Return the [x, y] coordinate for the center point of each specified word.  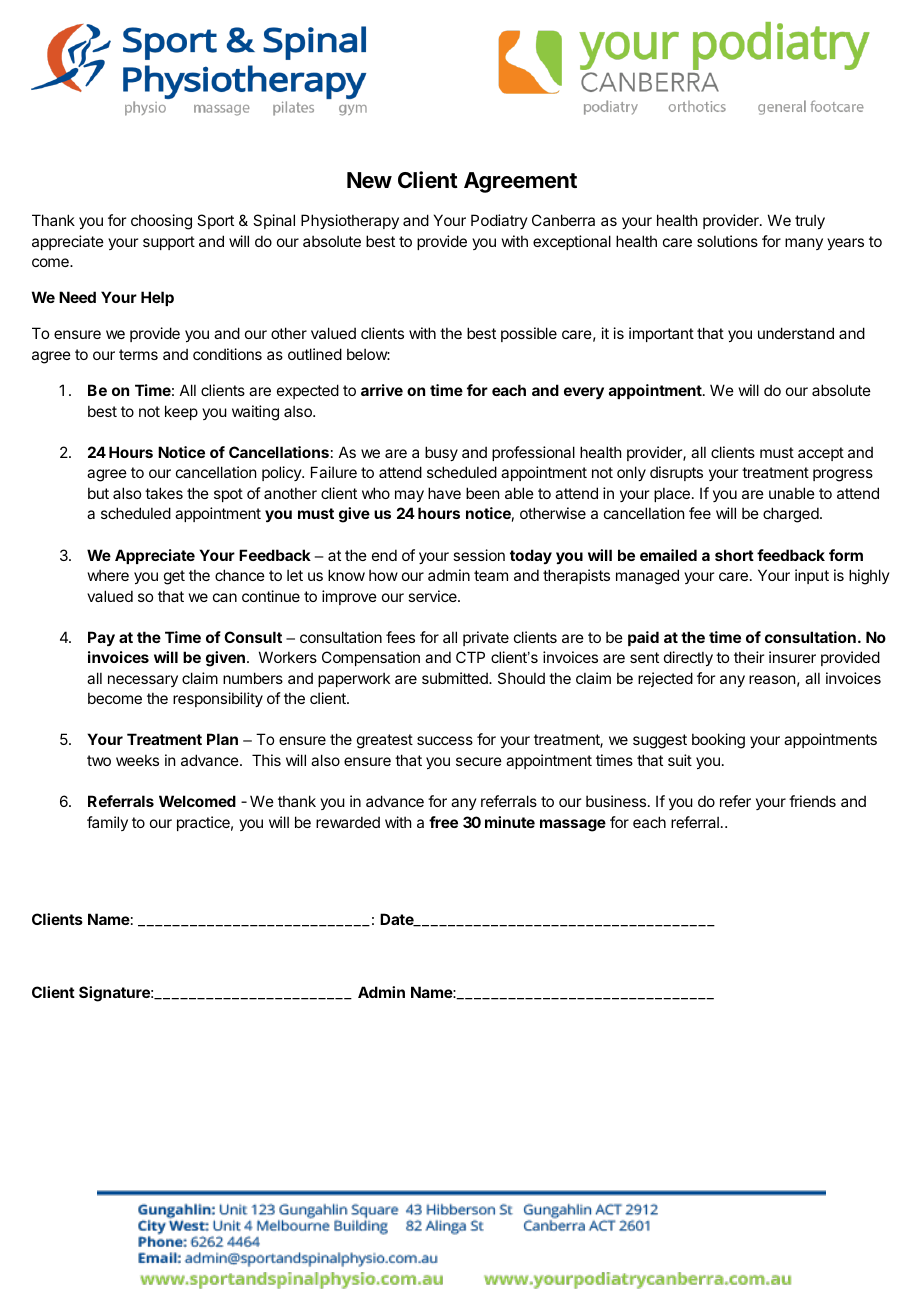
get [174, 577]
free [443, 822]
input [812, 576]
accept [821, 454]
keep [181, 412]
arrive [382, 390]
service [433, 596]
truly [810, 221]
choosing [161, 222]
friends [812, 801]
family [107, 823]
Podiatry [499, 221]
